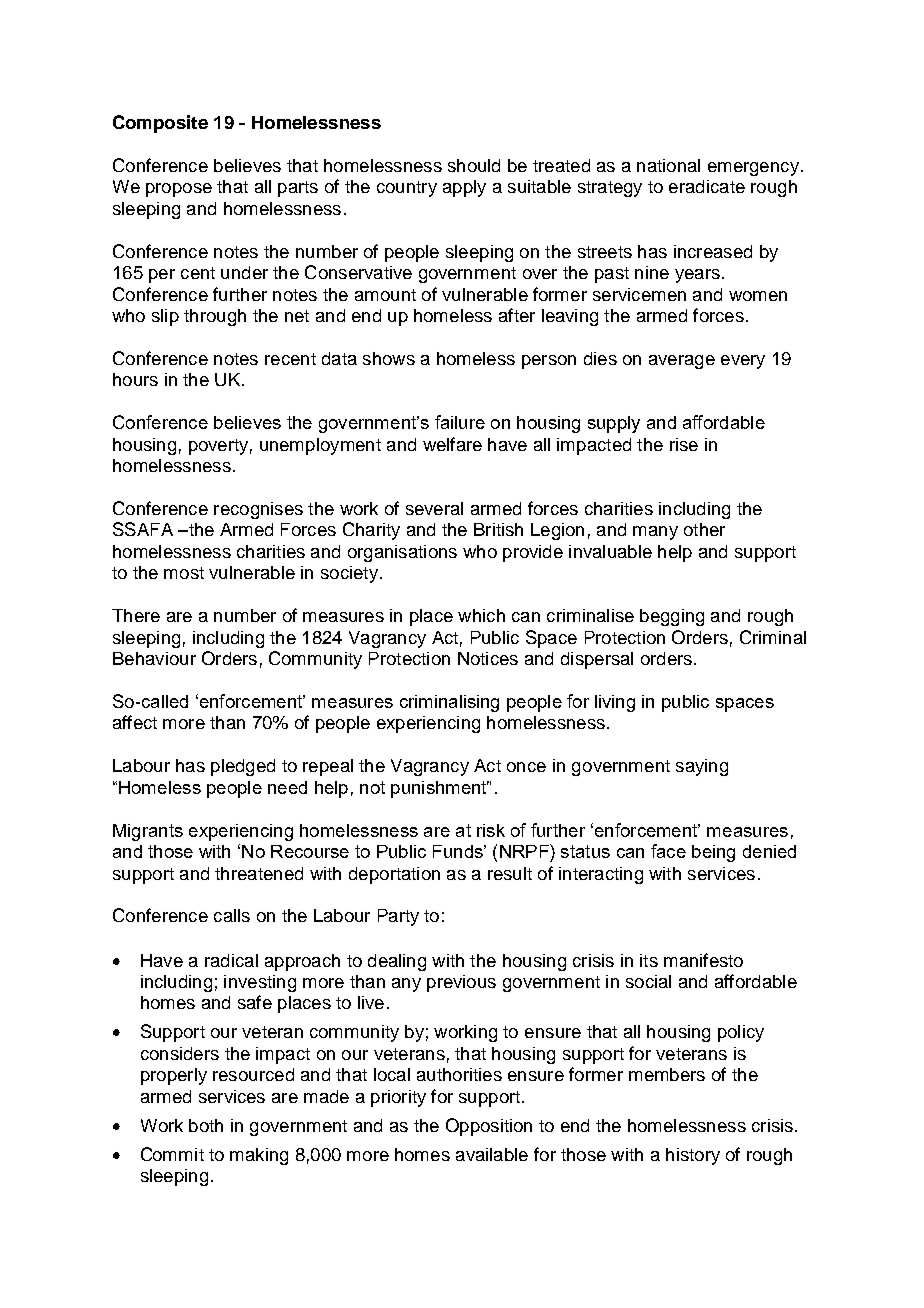 The image size is (924, 1308). What do you see at coordinates (460, 422) in the screenshot?
I see `failure` at bounding box center [460, 422].
